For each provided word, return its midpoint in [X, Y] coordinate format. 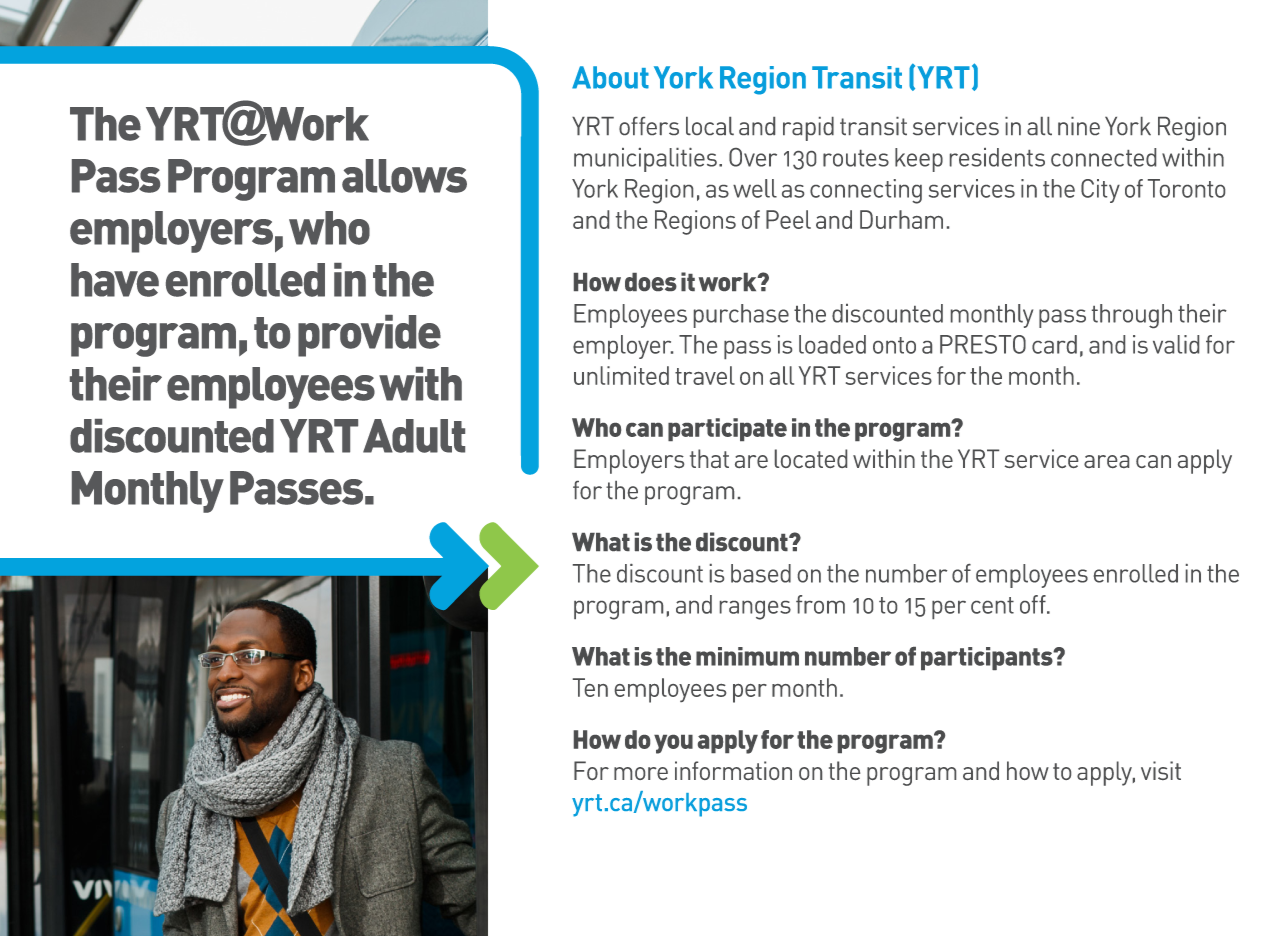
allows [404, 176]
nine [1079, 126]
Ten [590, 687]
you [673, 744]
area [1106, 461]
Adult [414, 436]
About [610, 77]
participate [727, 429]
